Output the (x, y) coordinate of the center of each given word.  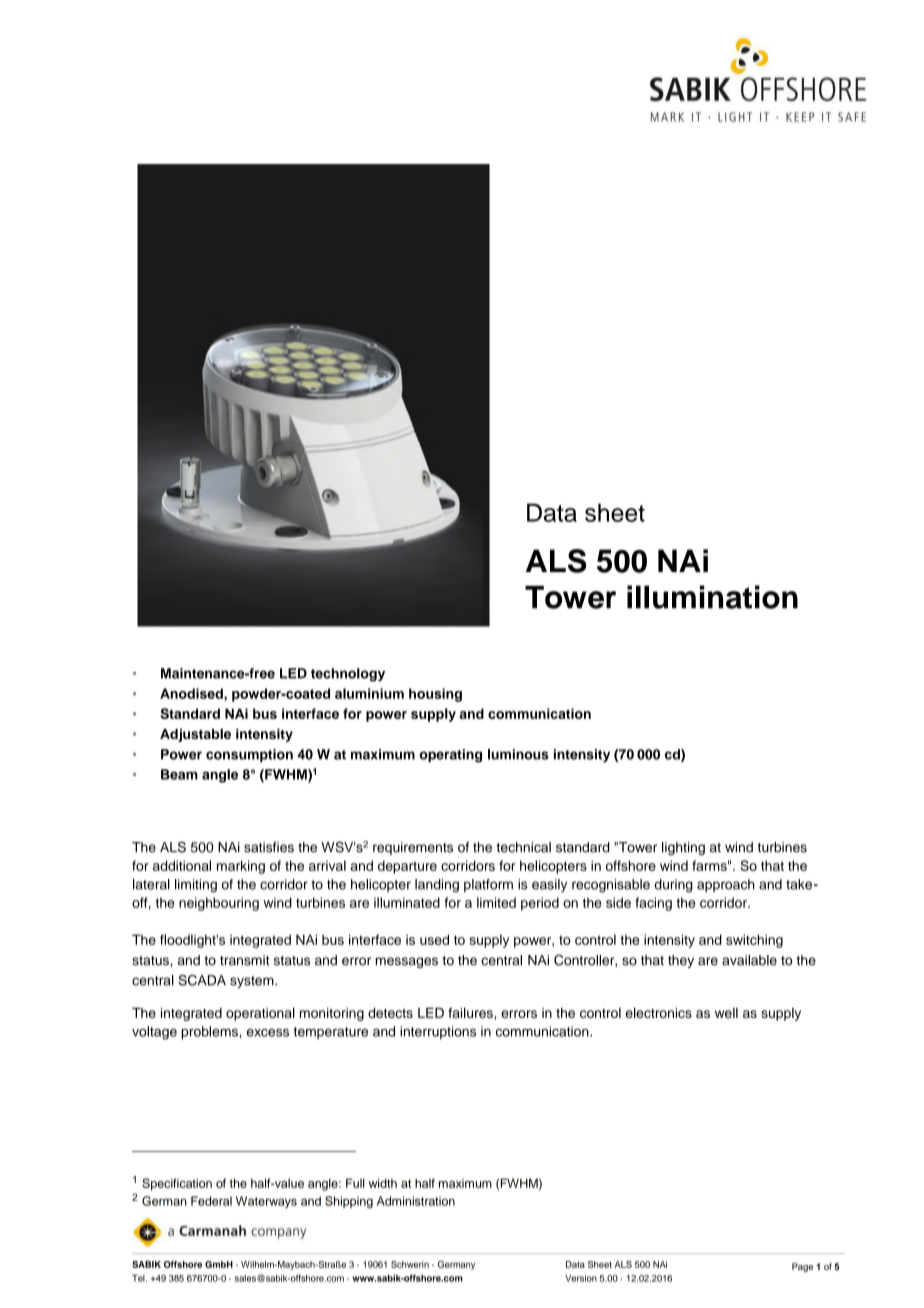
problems (211, 1033)
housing (435, 695)
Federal (211, 1201)
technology (348, 675)
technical (523, 847)
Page (802, 1267)
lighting (683, 848)
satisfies (269, 847)
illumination (712, 597)
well (726, 1013)
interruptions (438, 1032)
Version (581, 1278)
